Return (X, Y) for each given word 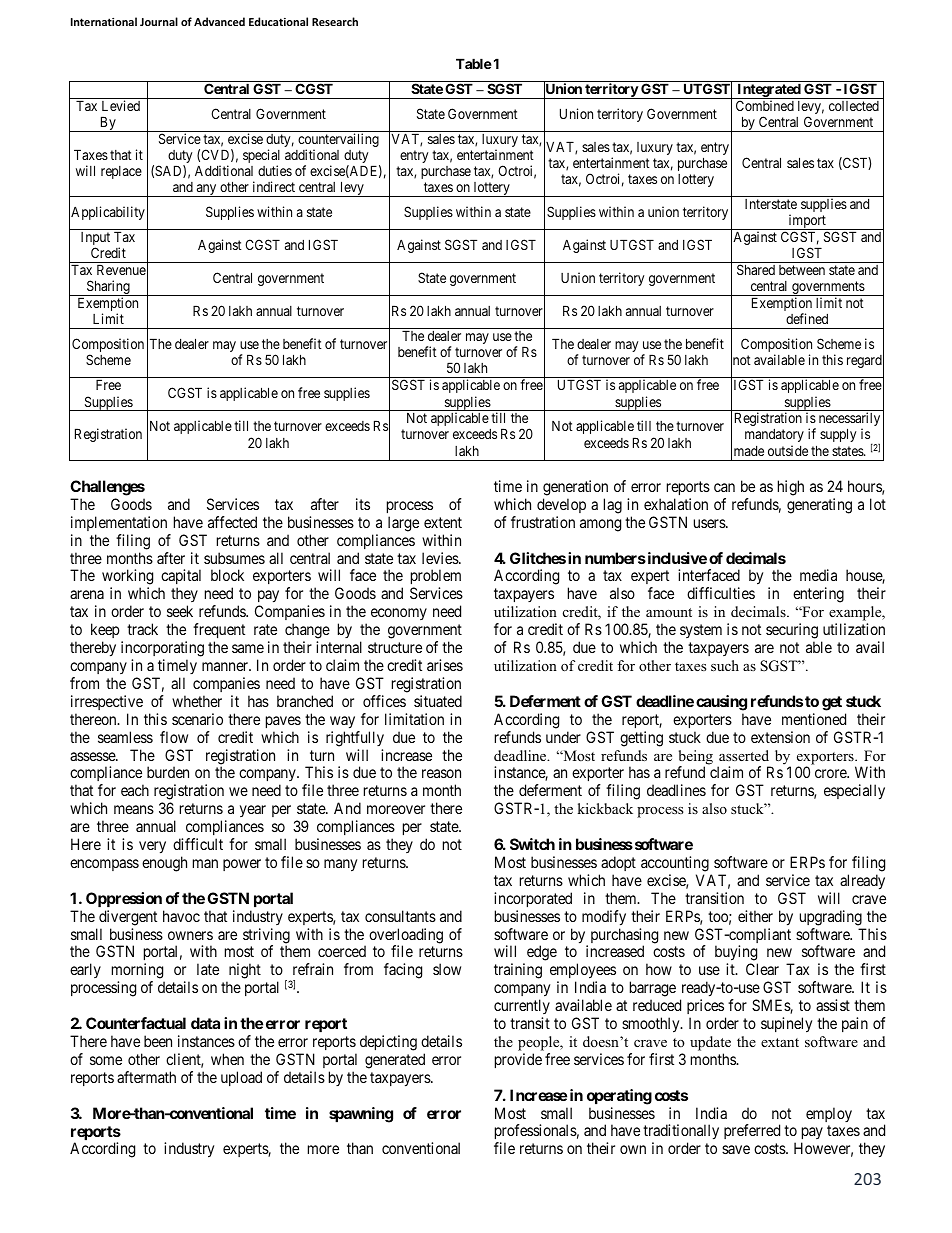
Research (335, 21)
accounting (675, 864)
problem (436, 578)
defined (807, 318)
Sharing (108, 288)
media (818, 575)
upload (241, 1078)
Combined (765, 105)
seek (180, 611)
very (152, 847)
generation (575, 488)
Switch (532, 844)
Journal (159, 21)
